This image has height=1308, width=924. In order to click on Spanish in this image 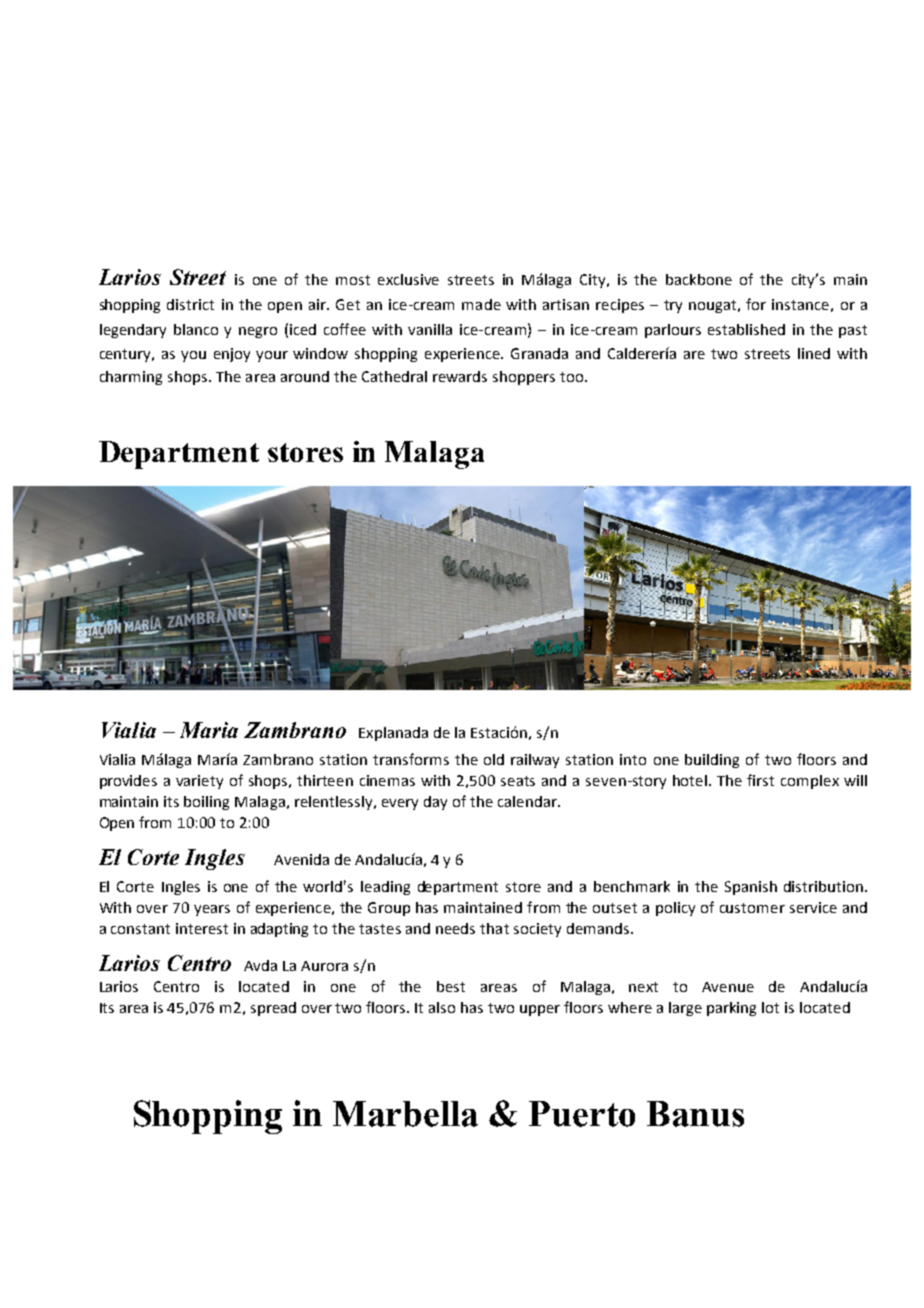, I will do `click(751, 888)`.
